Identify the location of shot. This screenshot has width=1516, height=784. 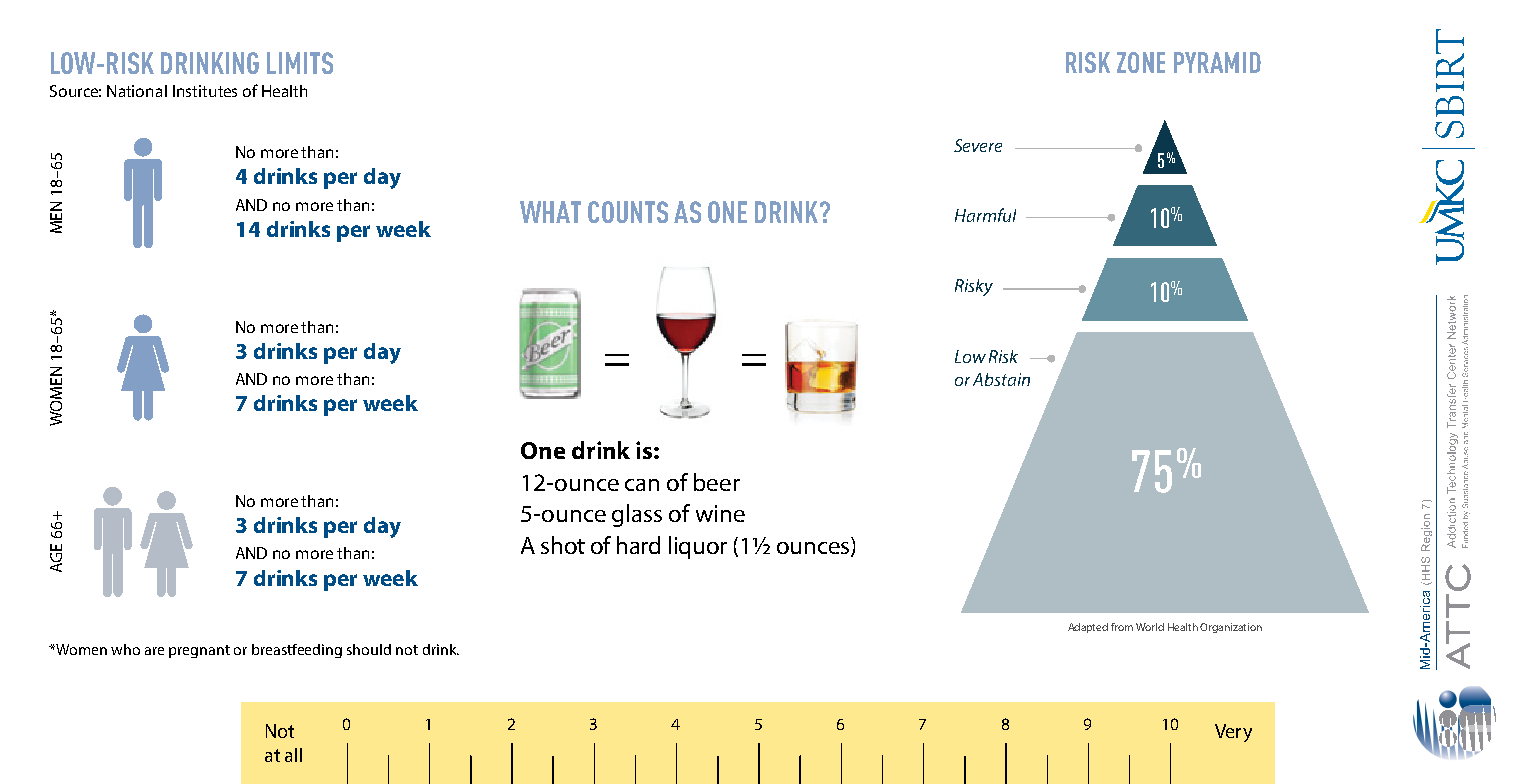
(563, 545).
